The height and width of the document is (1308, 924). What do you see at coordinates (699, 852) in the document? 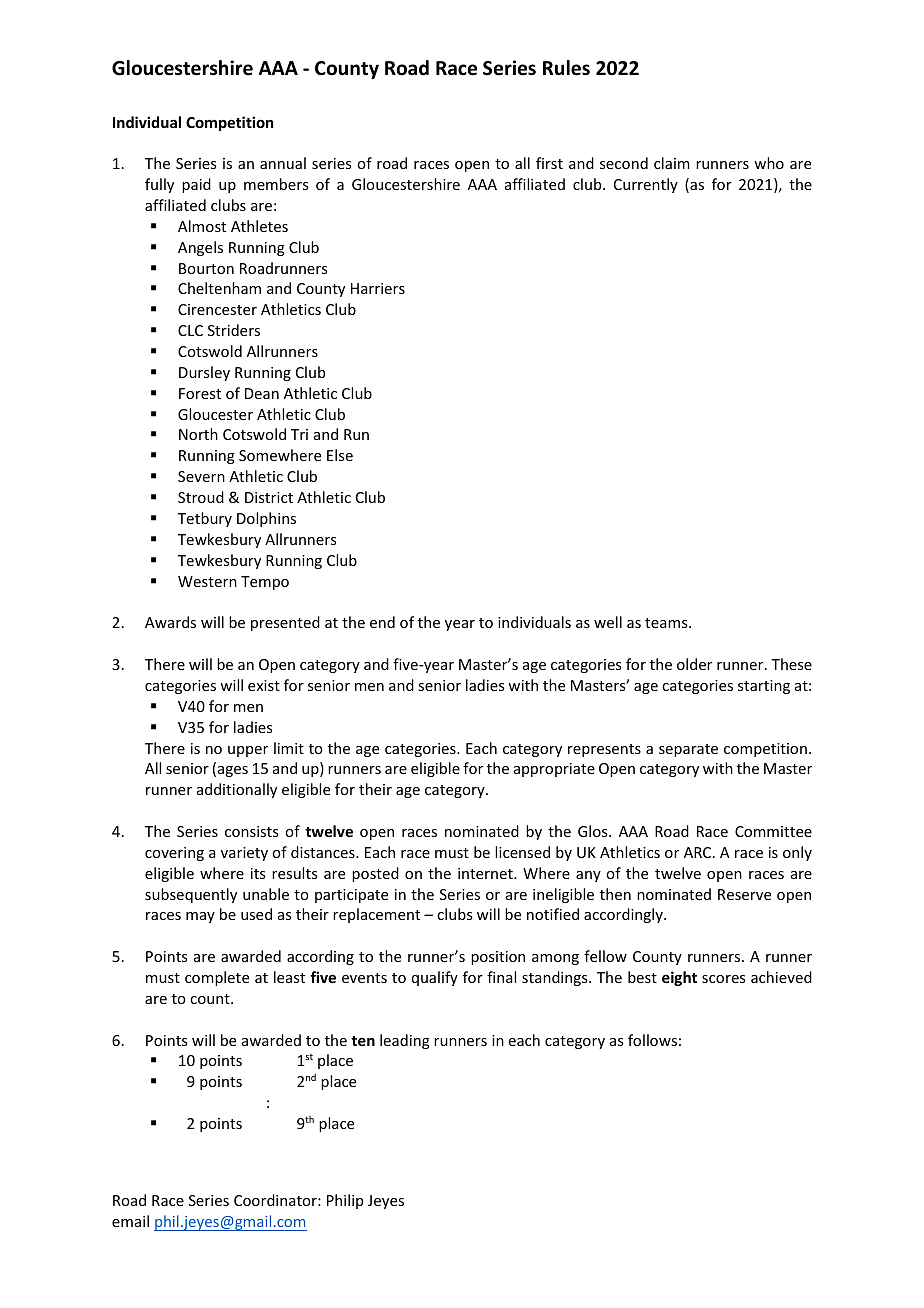
I see `ARC` at bounding box center [699, 852].
